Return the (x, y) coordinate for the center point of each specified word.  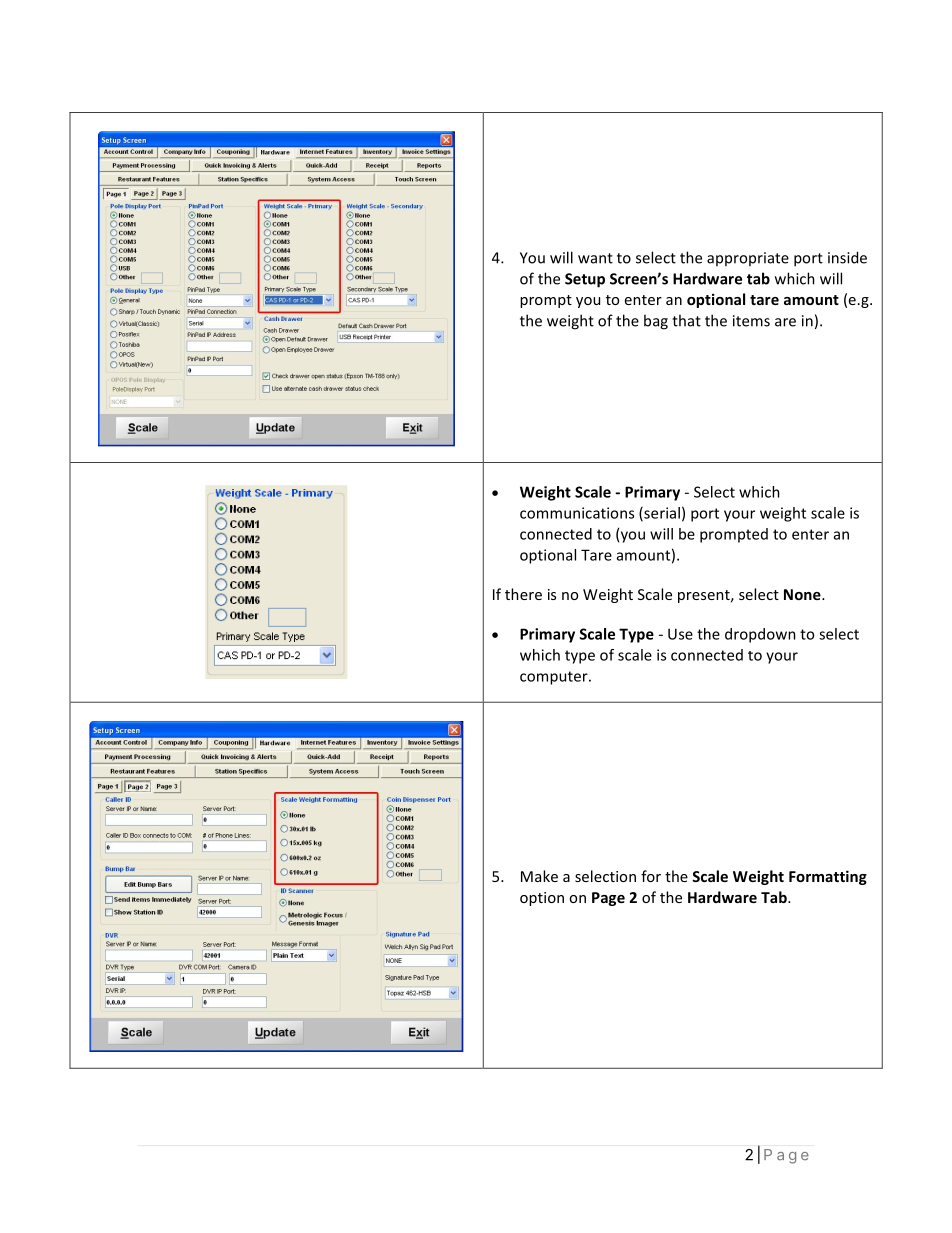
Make (539, 876)
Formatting (828, 877)
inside (847, 257)
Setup (585, 280)
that (686, 320)
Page (608, 899)
